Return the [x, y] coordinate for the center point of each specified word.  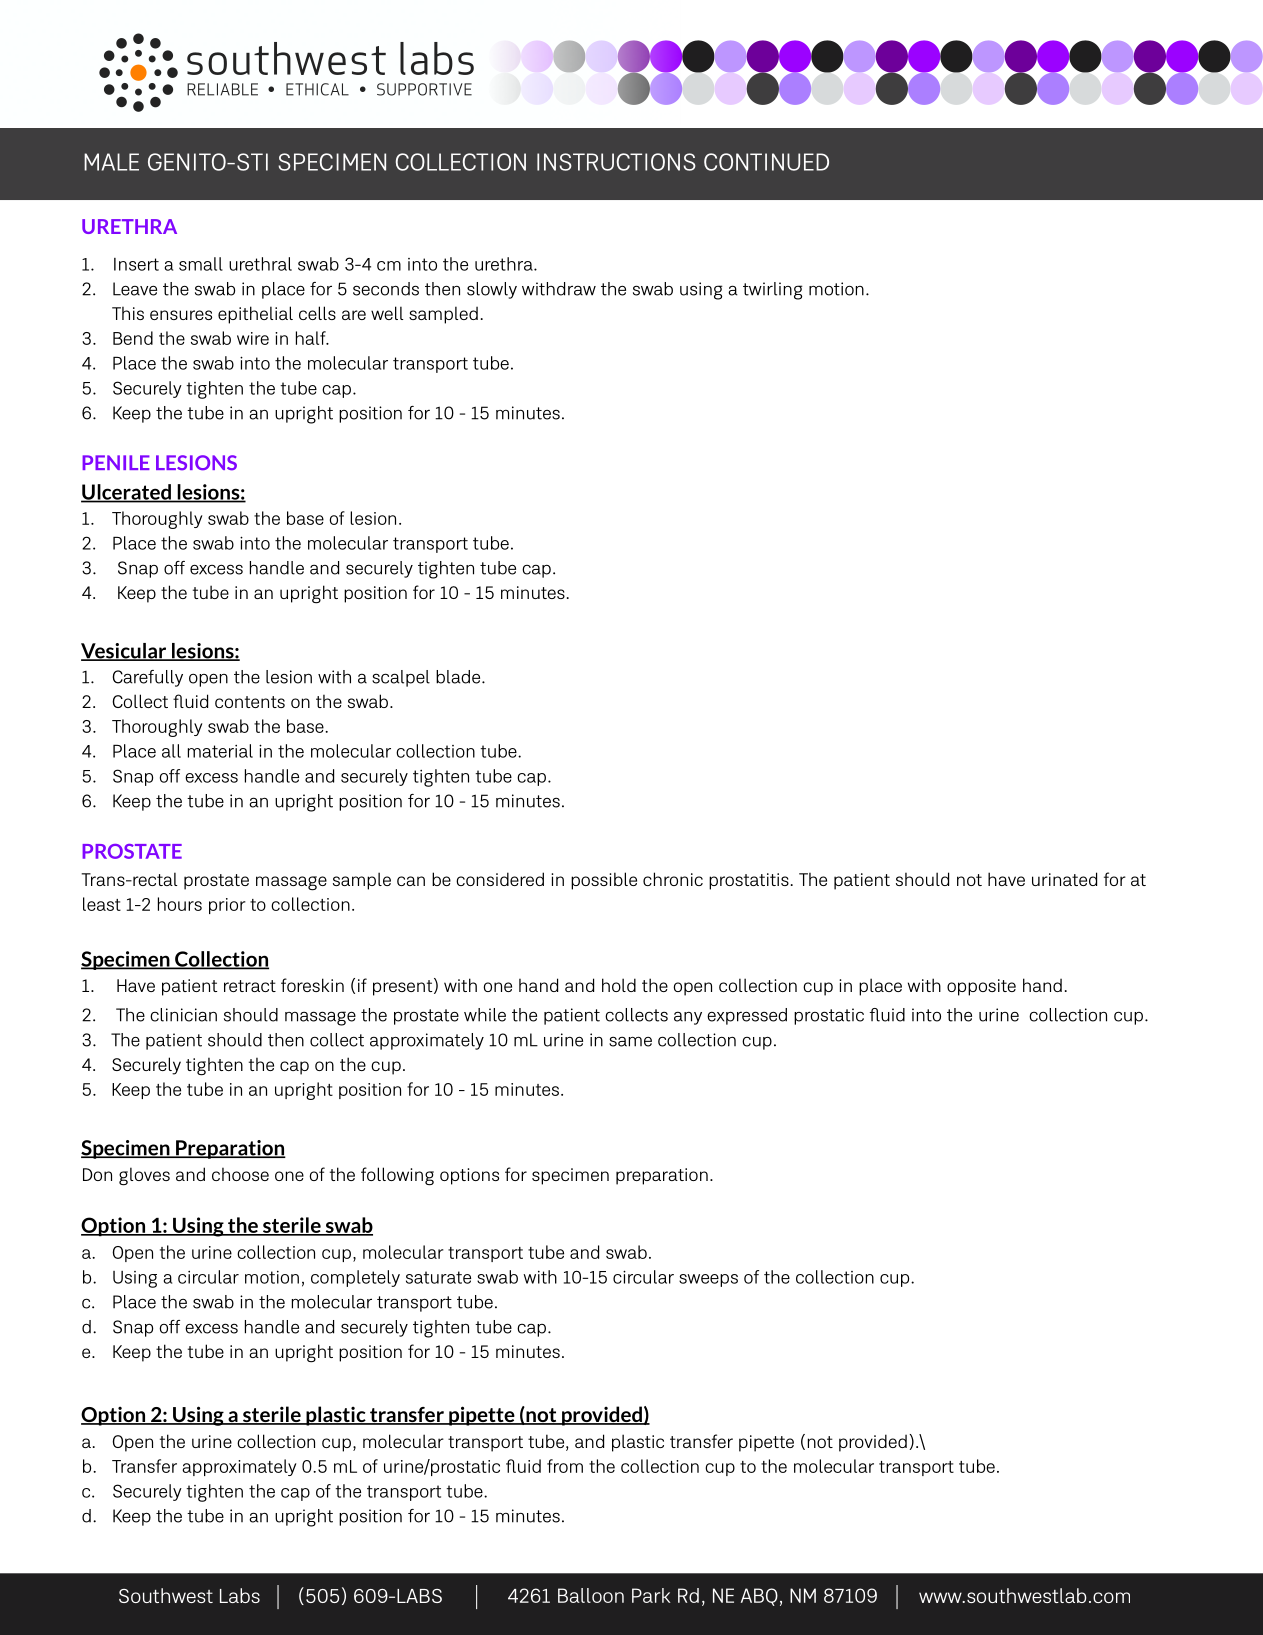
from [565, 1466]
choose [240, 1174]
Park [651, 1595]
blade [459, 677]
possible [604, 881]
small [201, 264]
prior [227, 906]
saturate [438, 1277]
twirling [773, 291]
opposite [981, 987]
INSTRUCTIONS [616, 162]
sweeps [708, 1280]
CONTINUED [766, 162]
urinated [1064, 879]
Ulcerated [127, 493]
